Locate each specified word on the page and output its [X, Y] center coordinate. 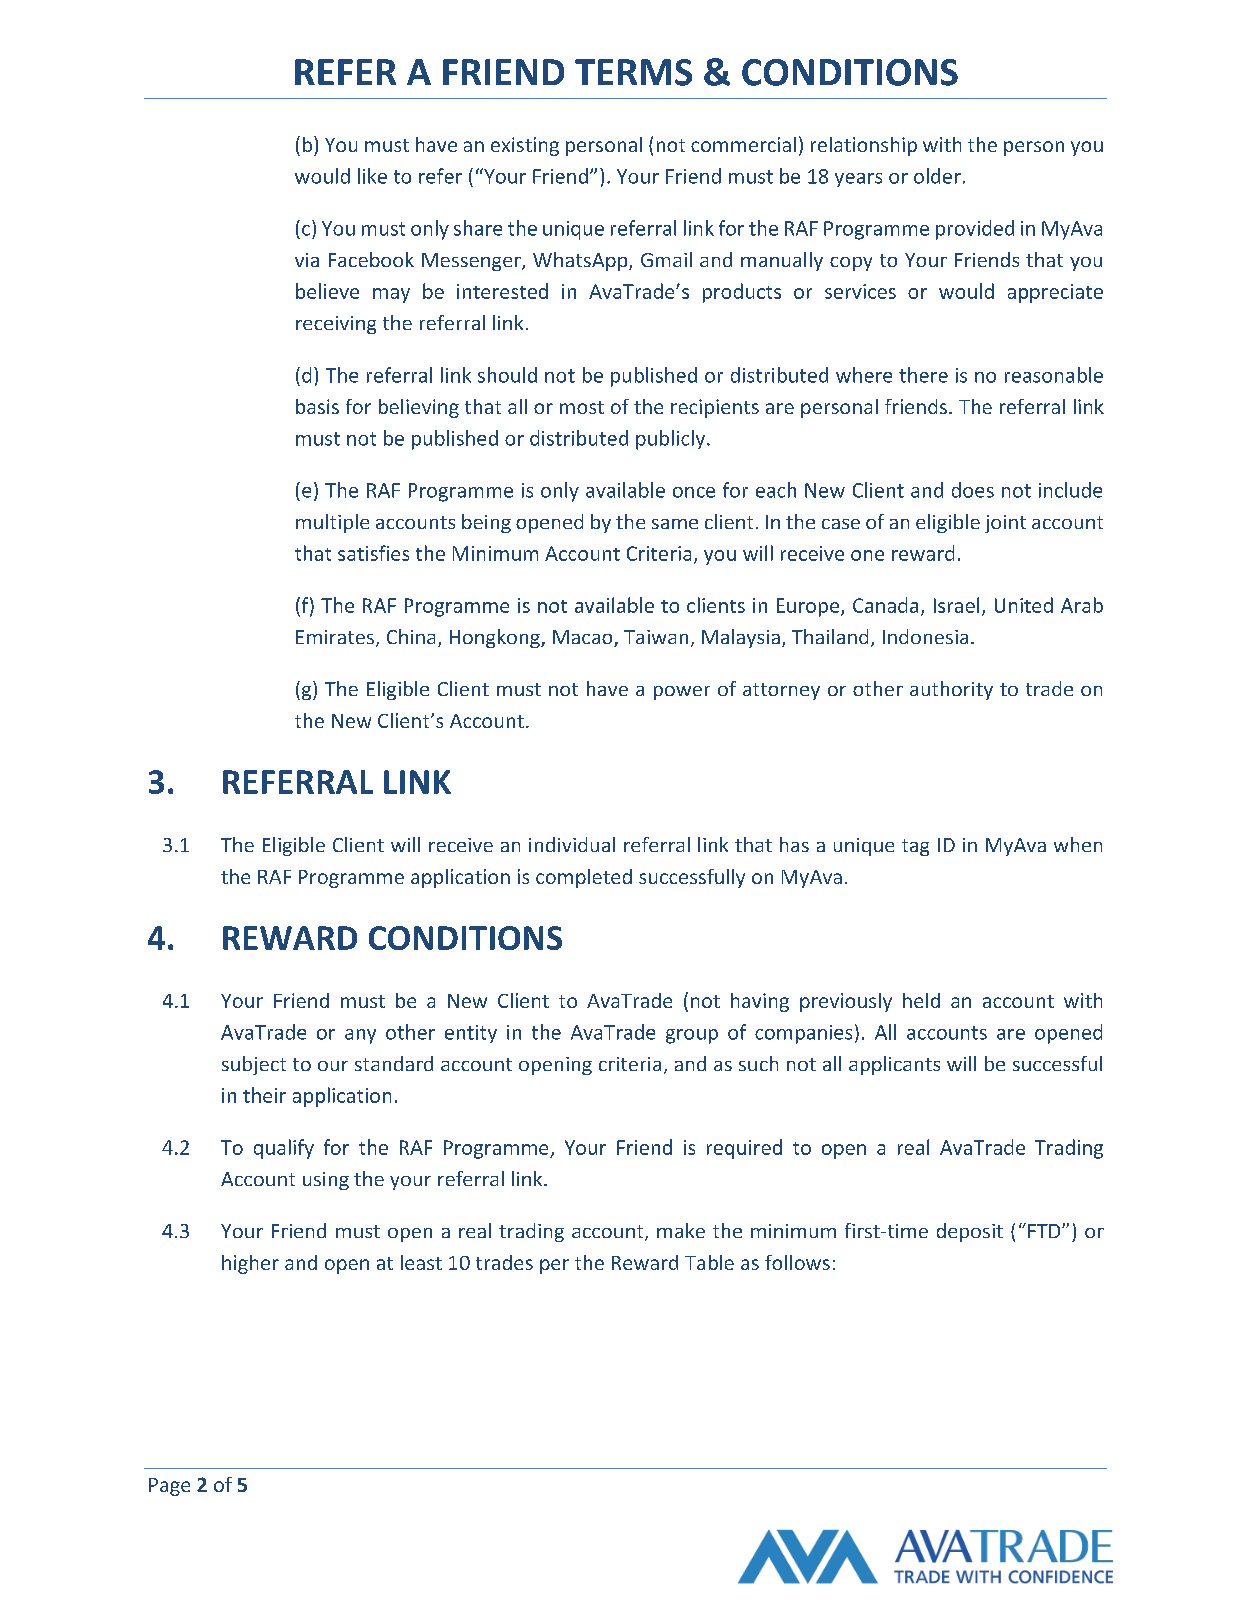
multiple [332, 523]
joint [1005, 524]
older [937, 176]
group [692, 1036]
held [921, 1000]
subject [254, 1065]
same [675, 524]
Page [169, 1487]
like [372, 176]
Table [709, 1262]
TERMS [633, 72]
